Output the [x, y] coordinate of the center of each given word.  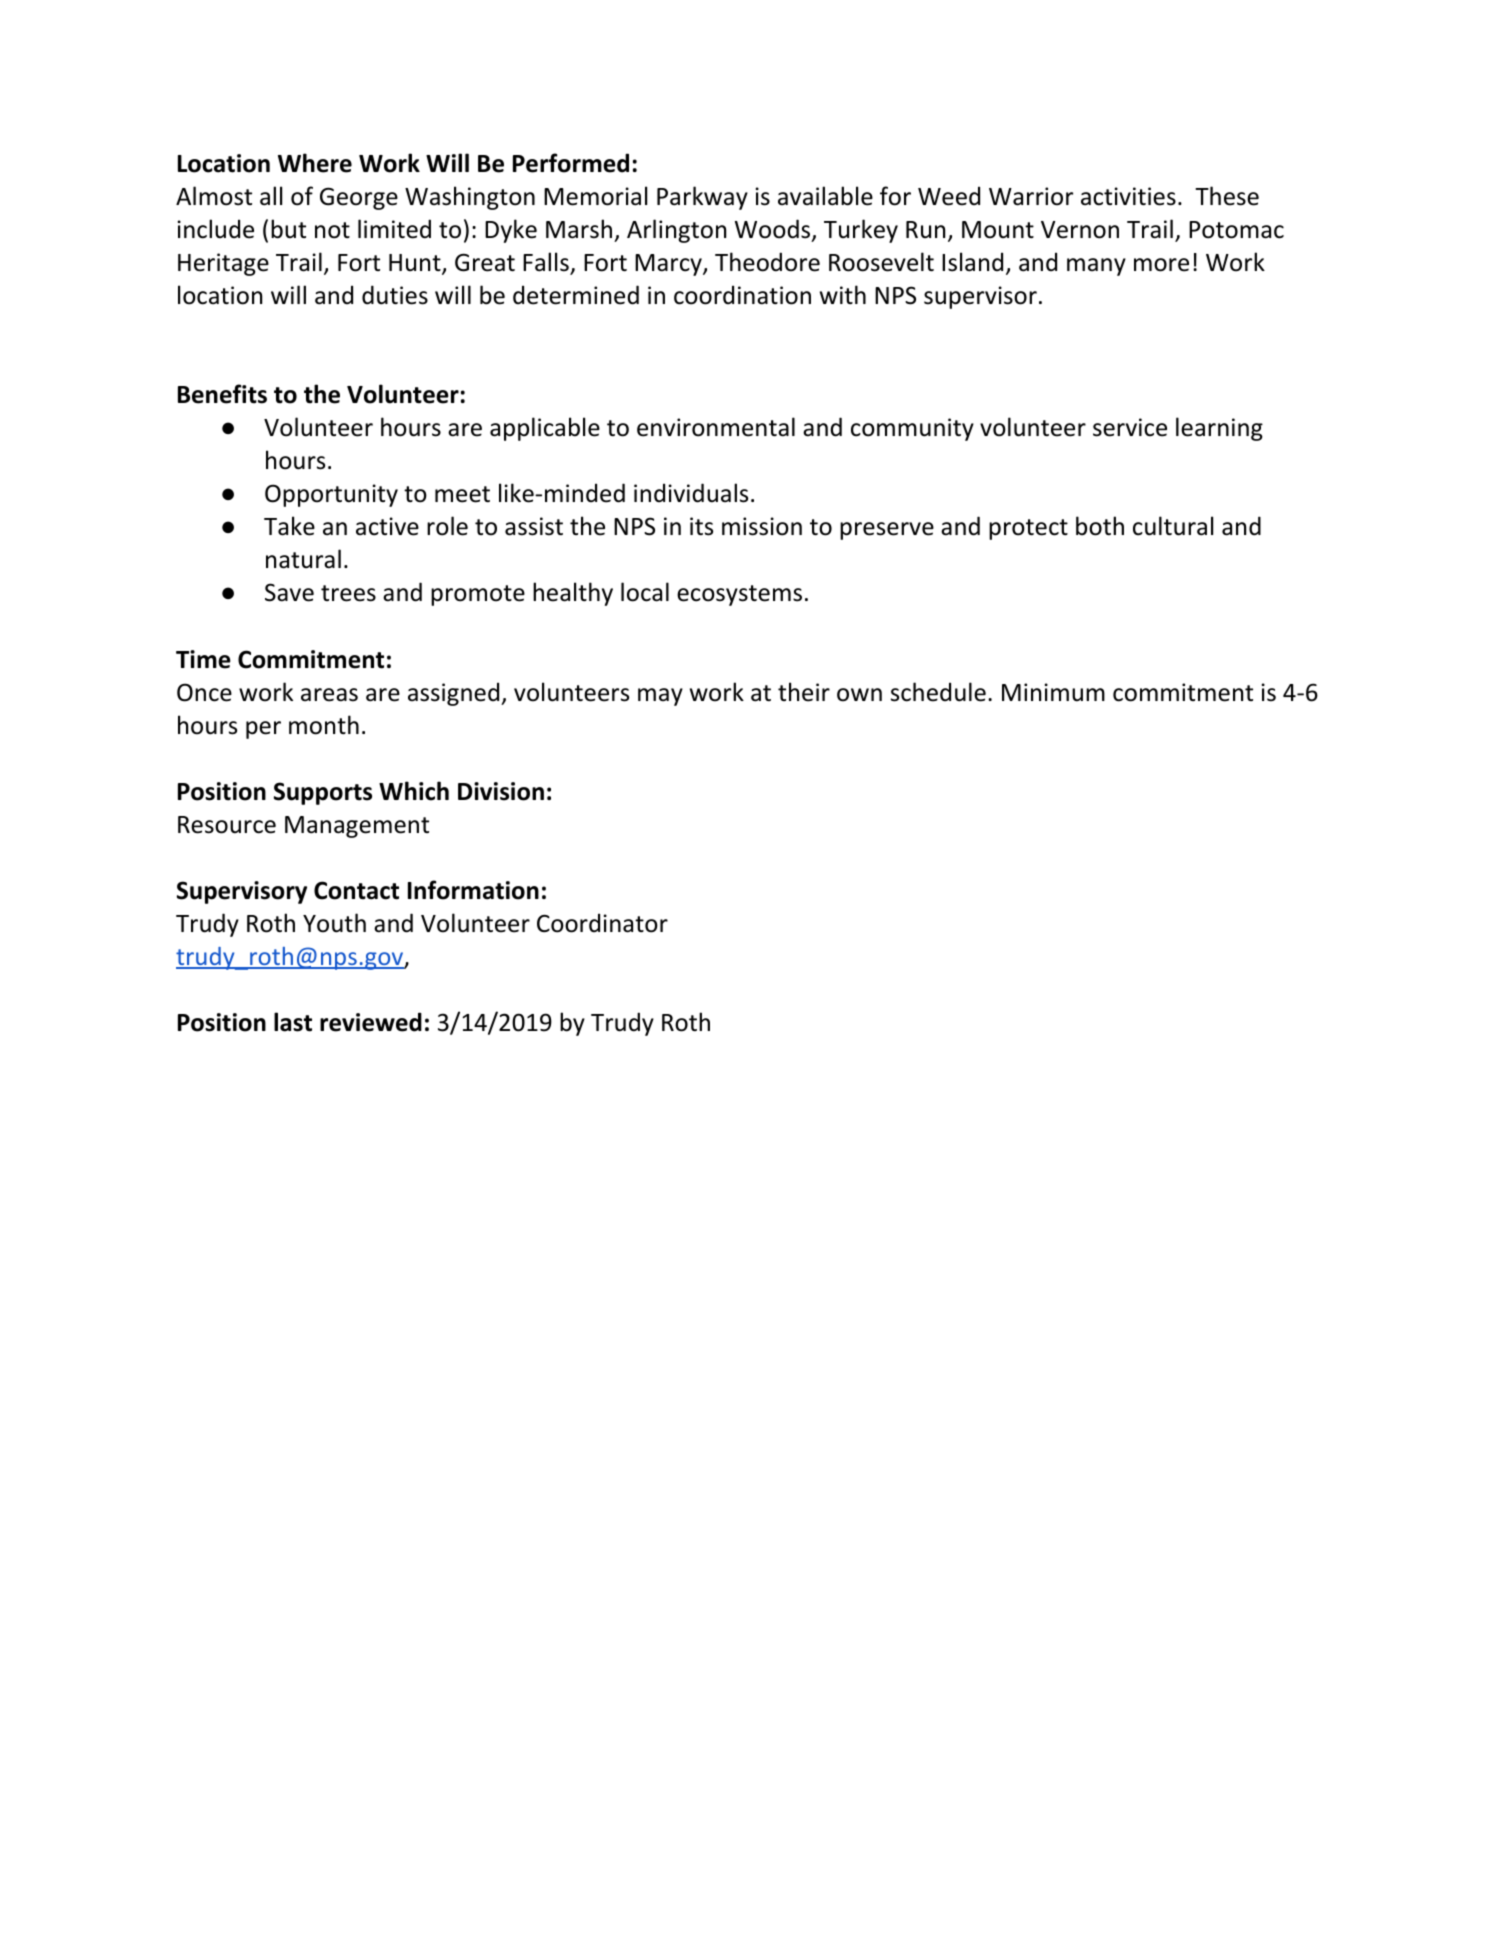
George [359, 198]
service [1130, 427]
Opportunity [331, 495]
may [660, 697]
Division [501, 791]
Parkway [702, 198]
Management [357, 827]
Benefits [222, 394]
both [1100, 526]
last [293, 1022]
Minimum [1053, 692]
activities [1128, 196]
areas [329, 695]
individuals [691, 493]
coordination [742, 295]
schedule [938, 692]
